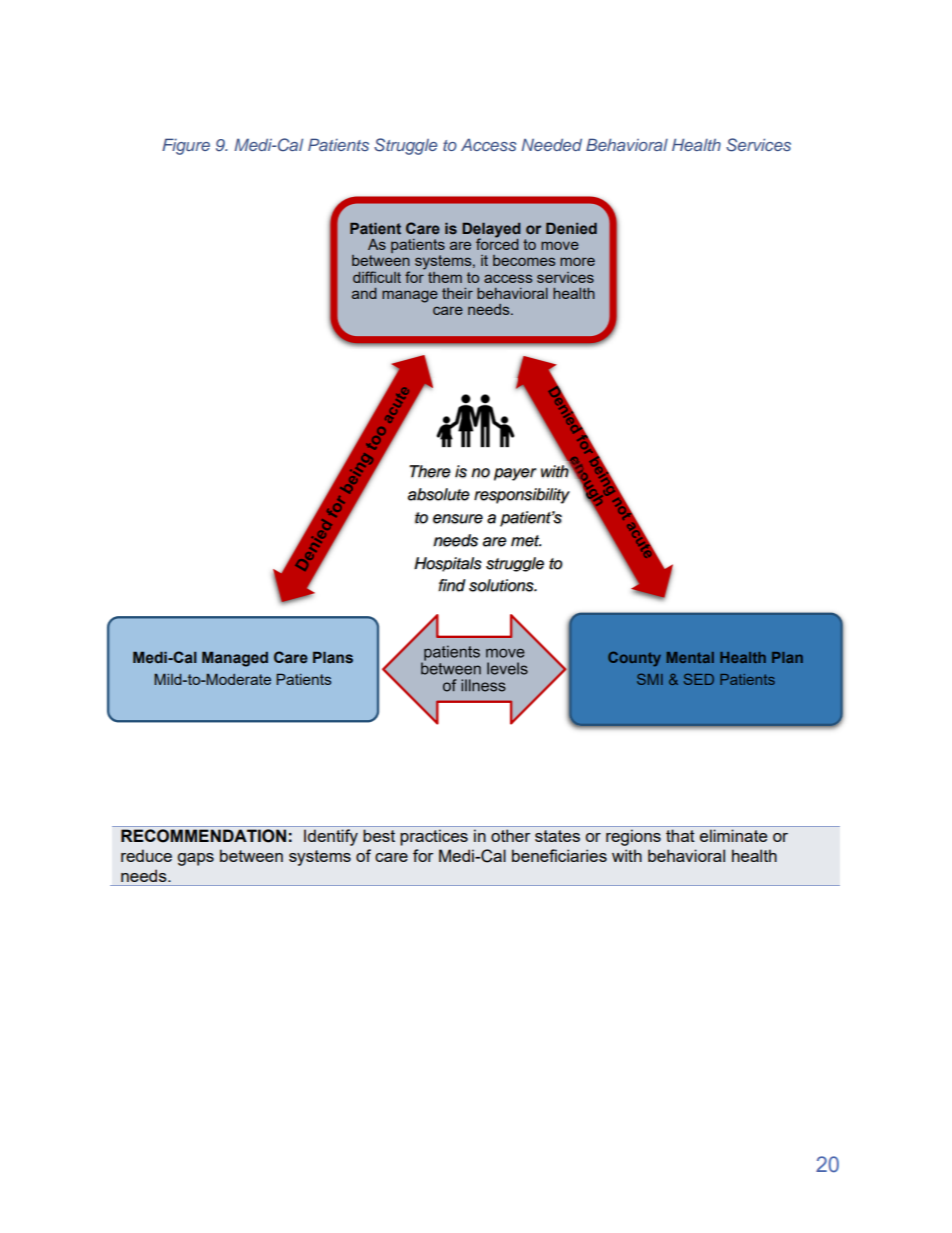 The image size is (952, 1233). What do you see at coordinates (690, 657) in the screenshot?
I see `Mental` at bounding box center [690, 657].
